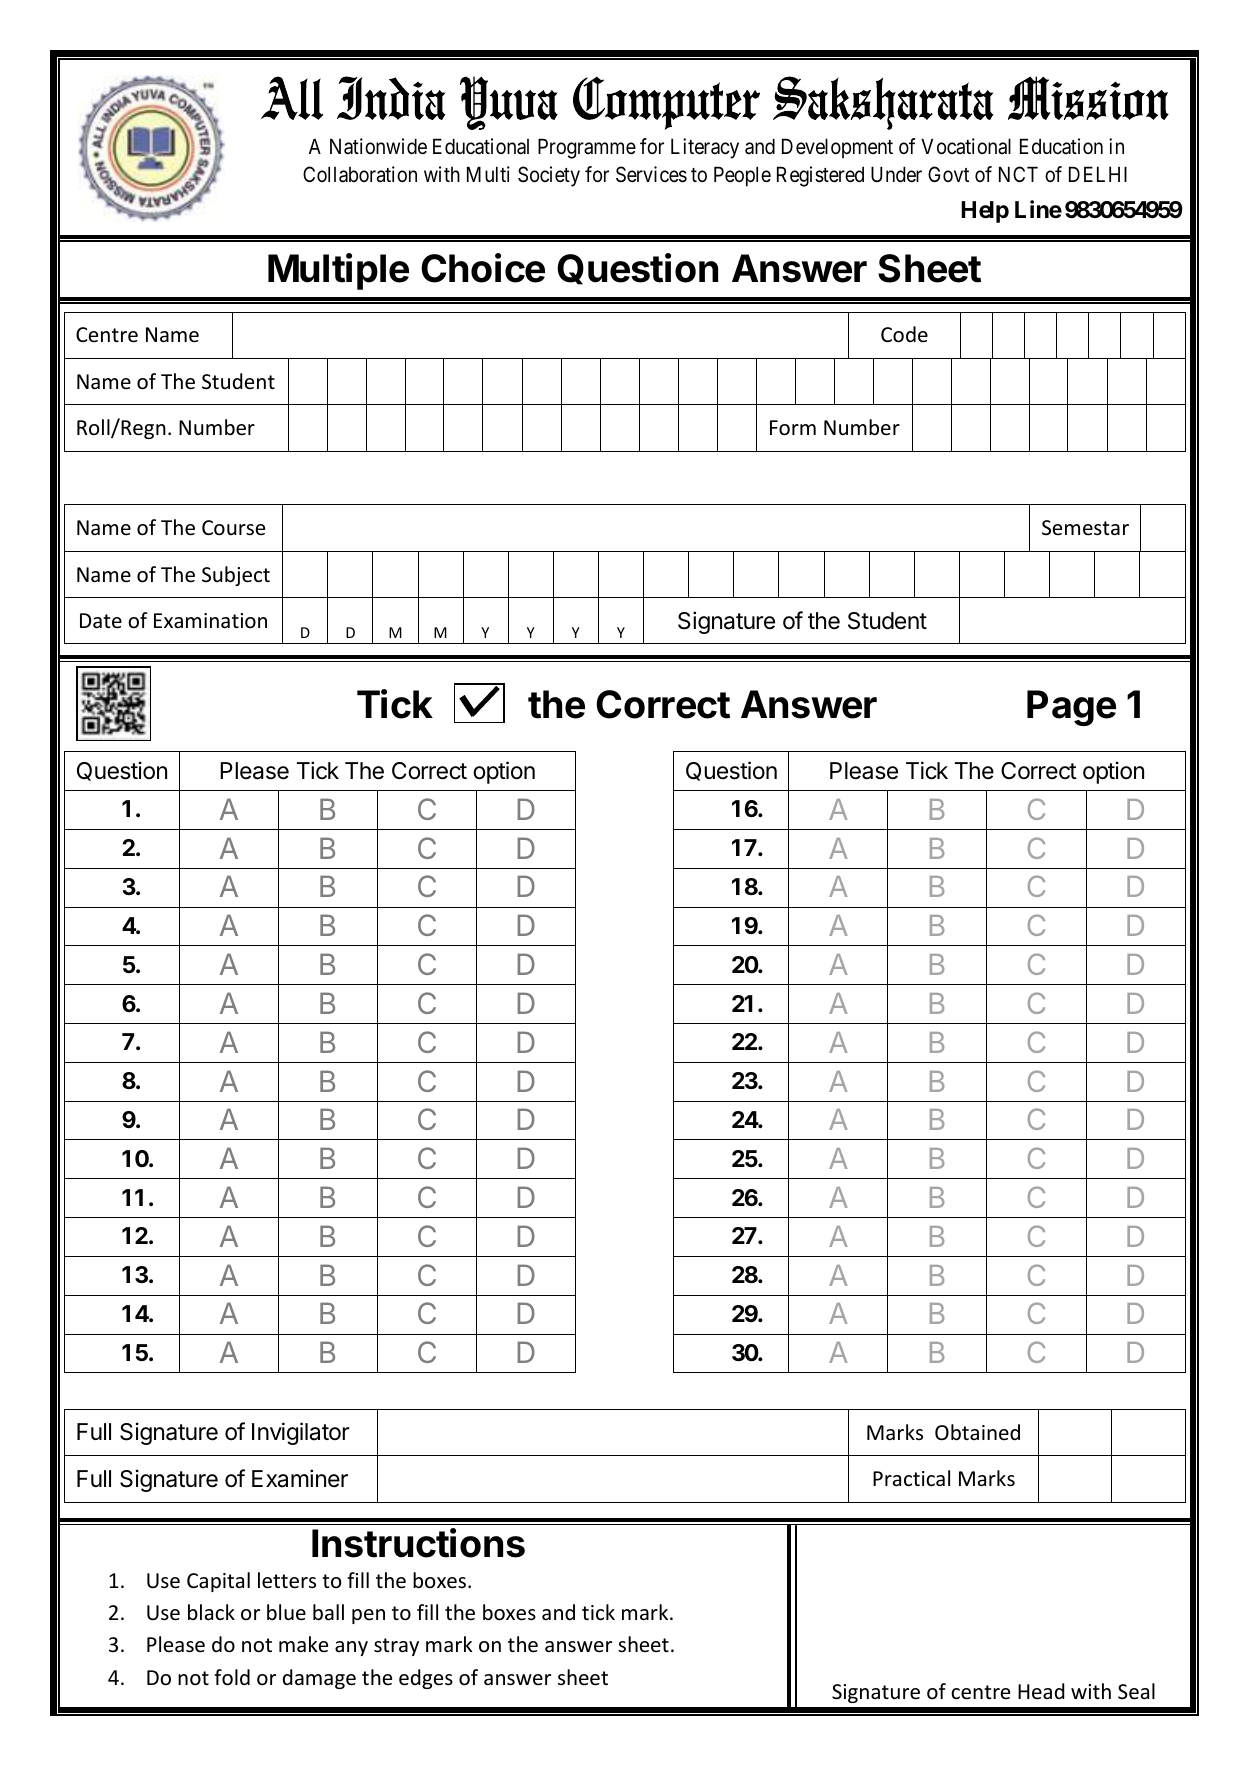  Describe the element at coordinates (360, 174) in the page. I see `Collaboration` at that location.
